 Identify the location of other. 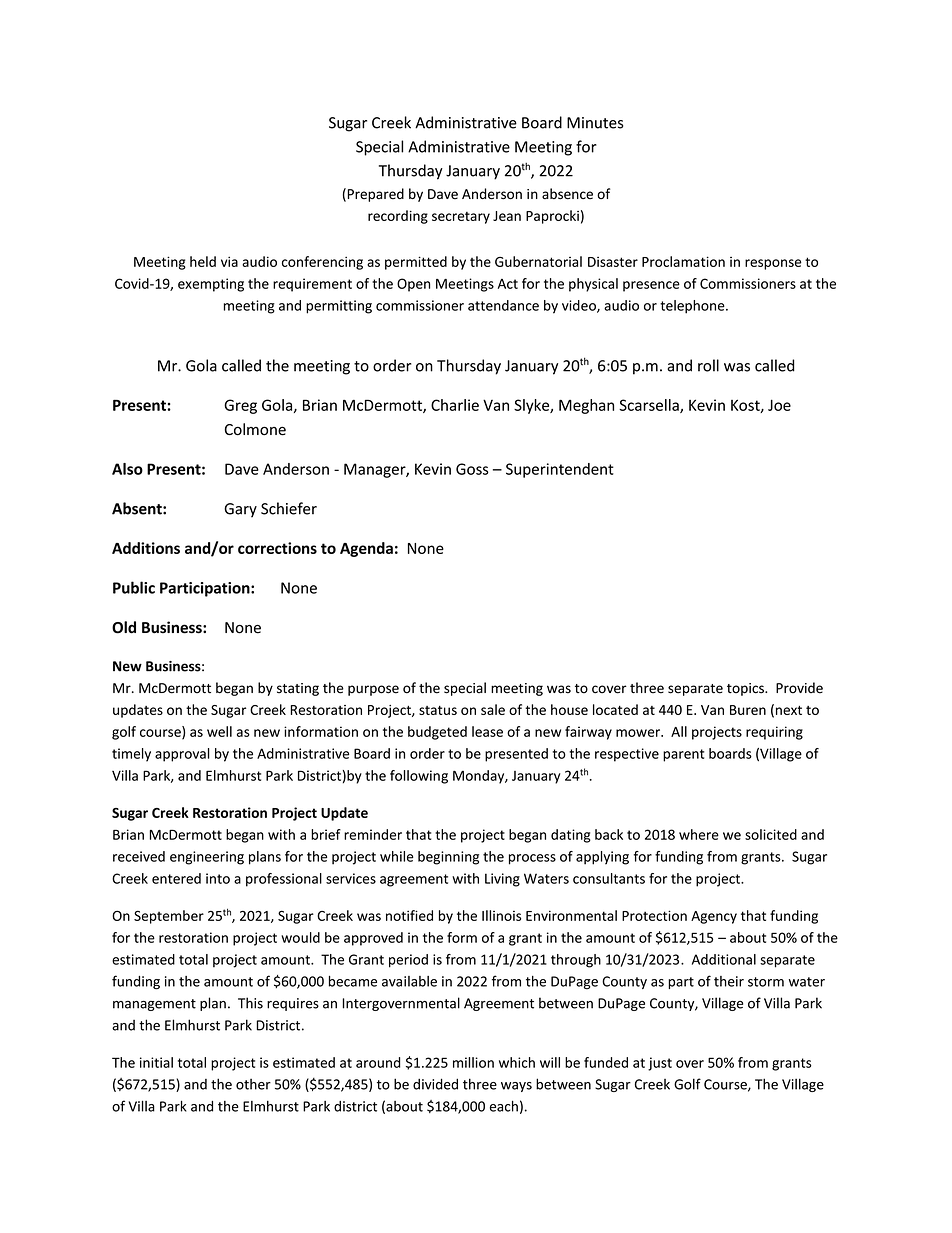
(253, 1084).
